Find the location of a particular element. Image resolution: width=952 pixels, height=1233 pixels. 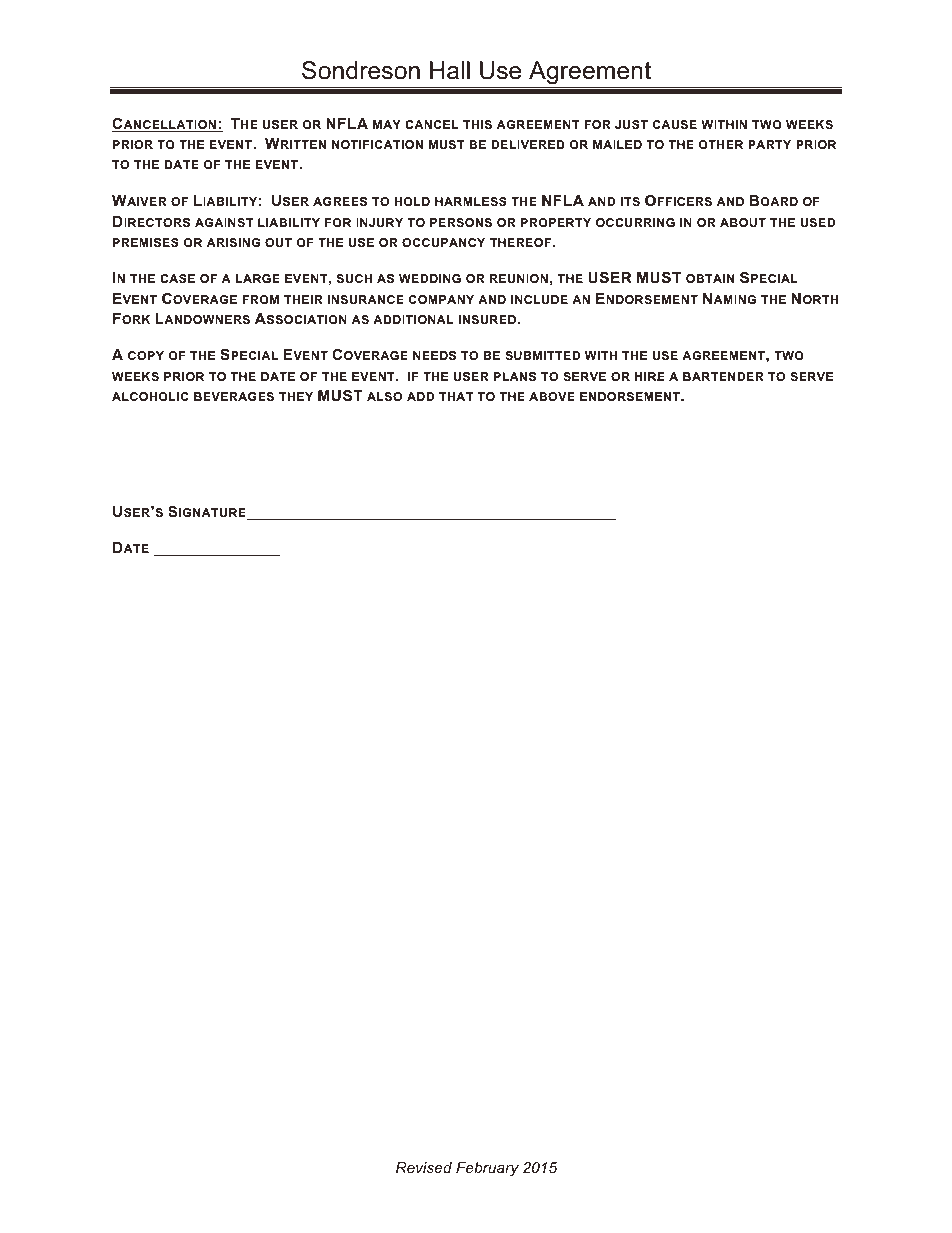

ALCOHOLIC is located at coordinates (150, 396).
